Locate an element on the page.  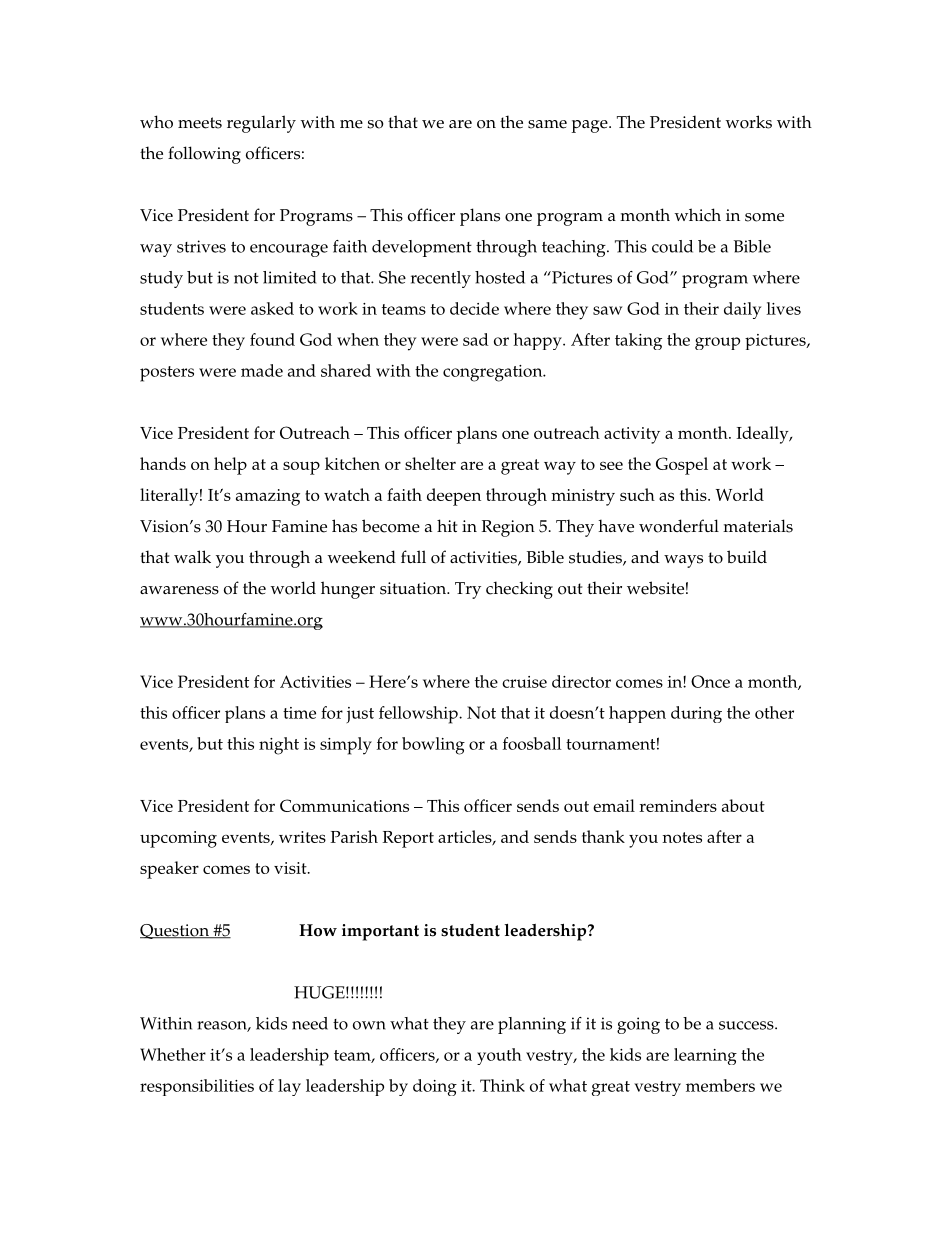
group is located at coordinates (717, 343).
